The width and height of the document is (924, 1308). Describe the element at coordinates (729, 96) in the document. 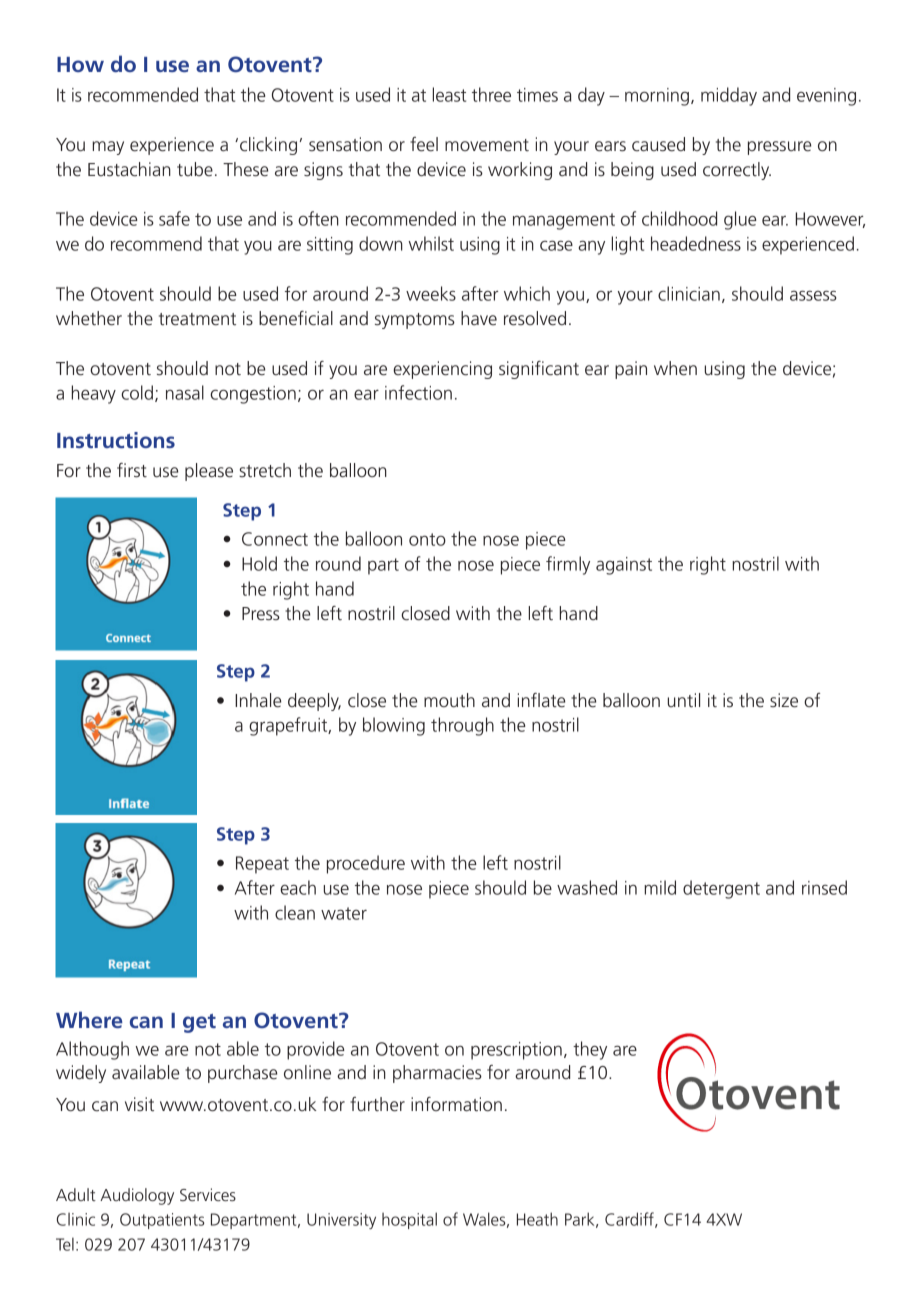

I see `midday` at that location.
